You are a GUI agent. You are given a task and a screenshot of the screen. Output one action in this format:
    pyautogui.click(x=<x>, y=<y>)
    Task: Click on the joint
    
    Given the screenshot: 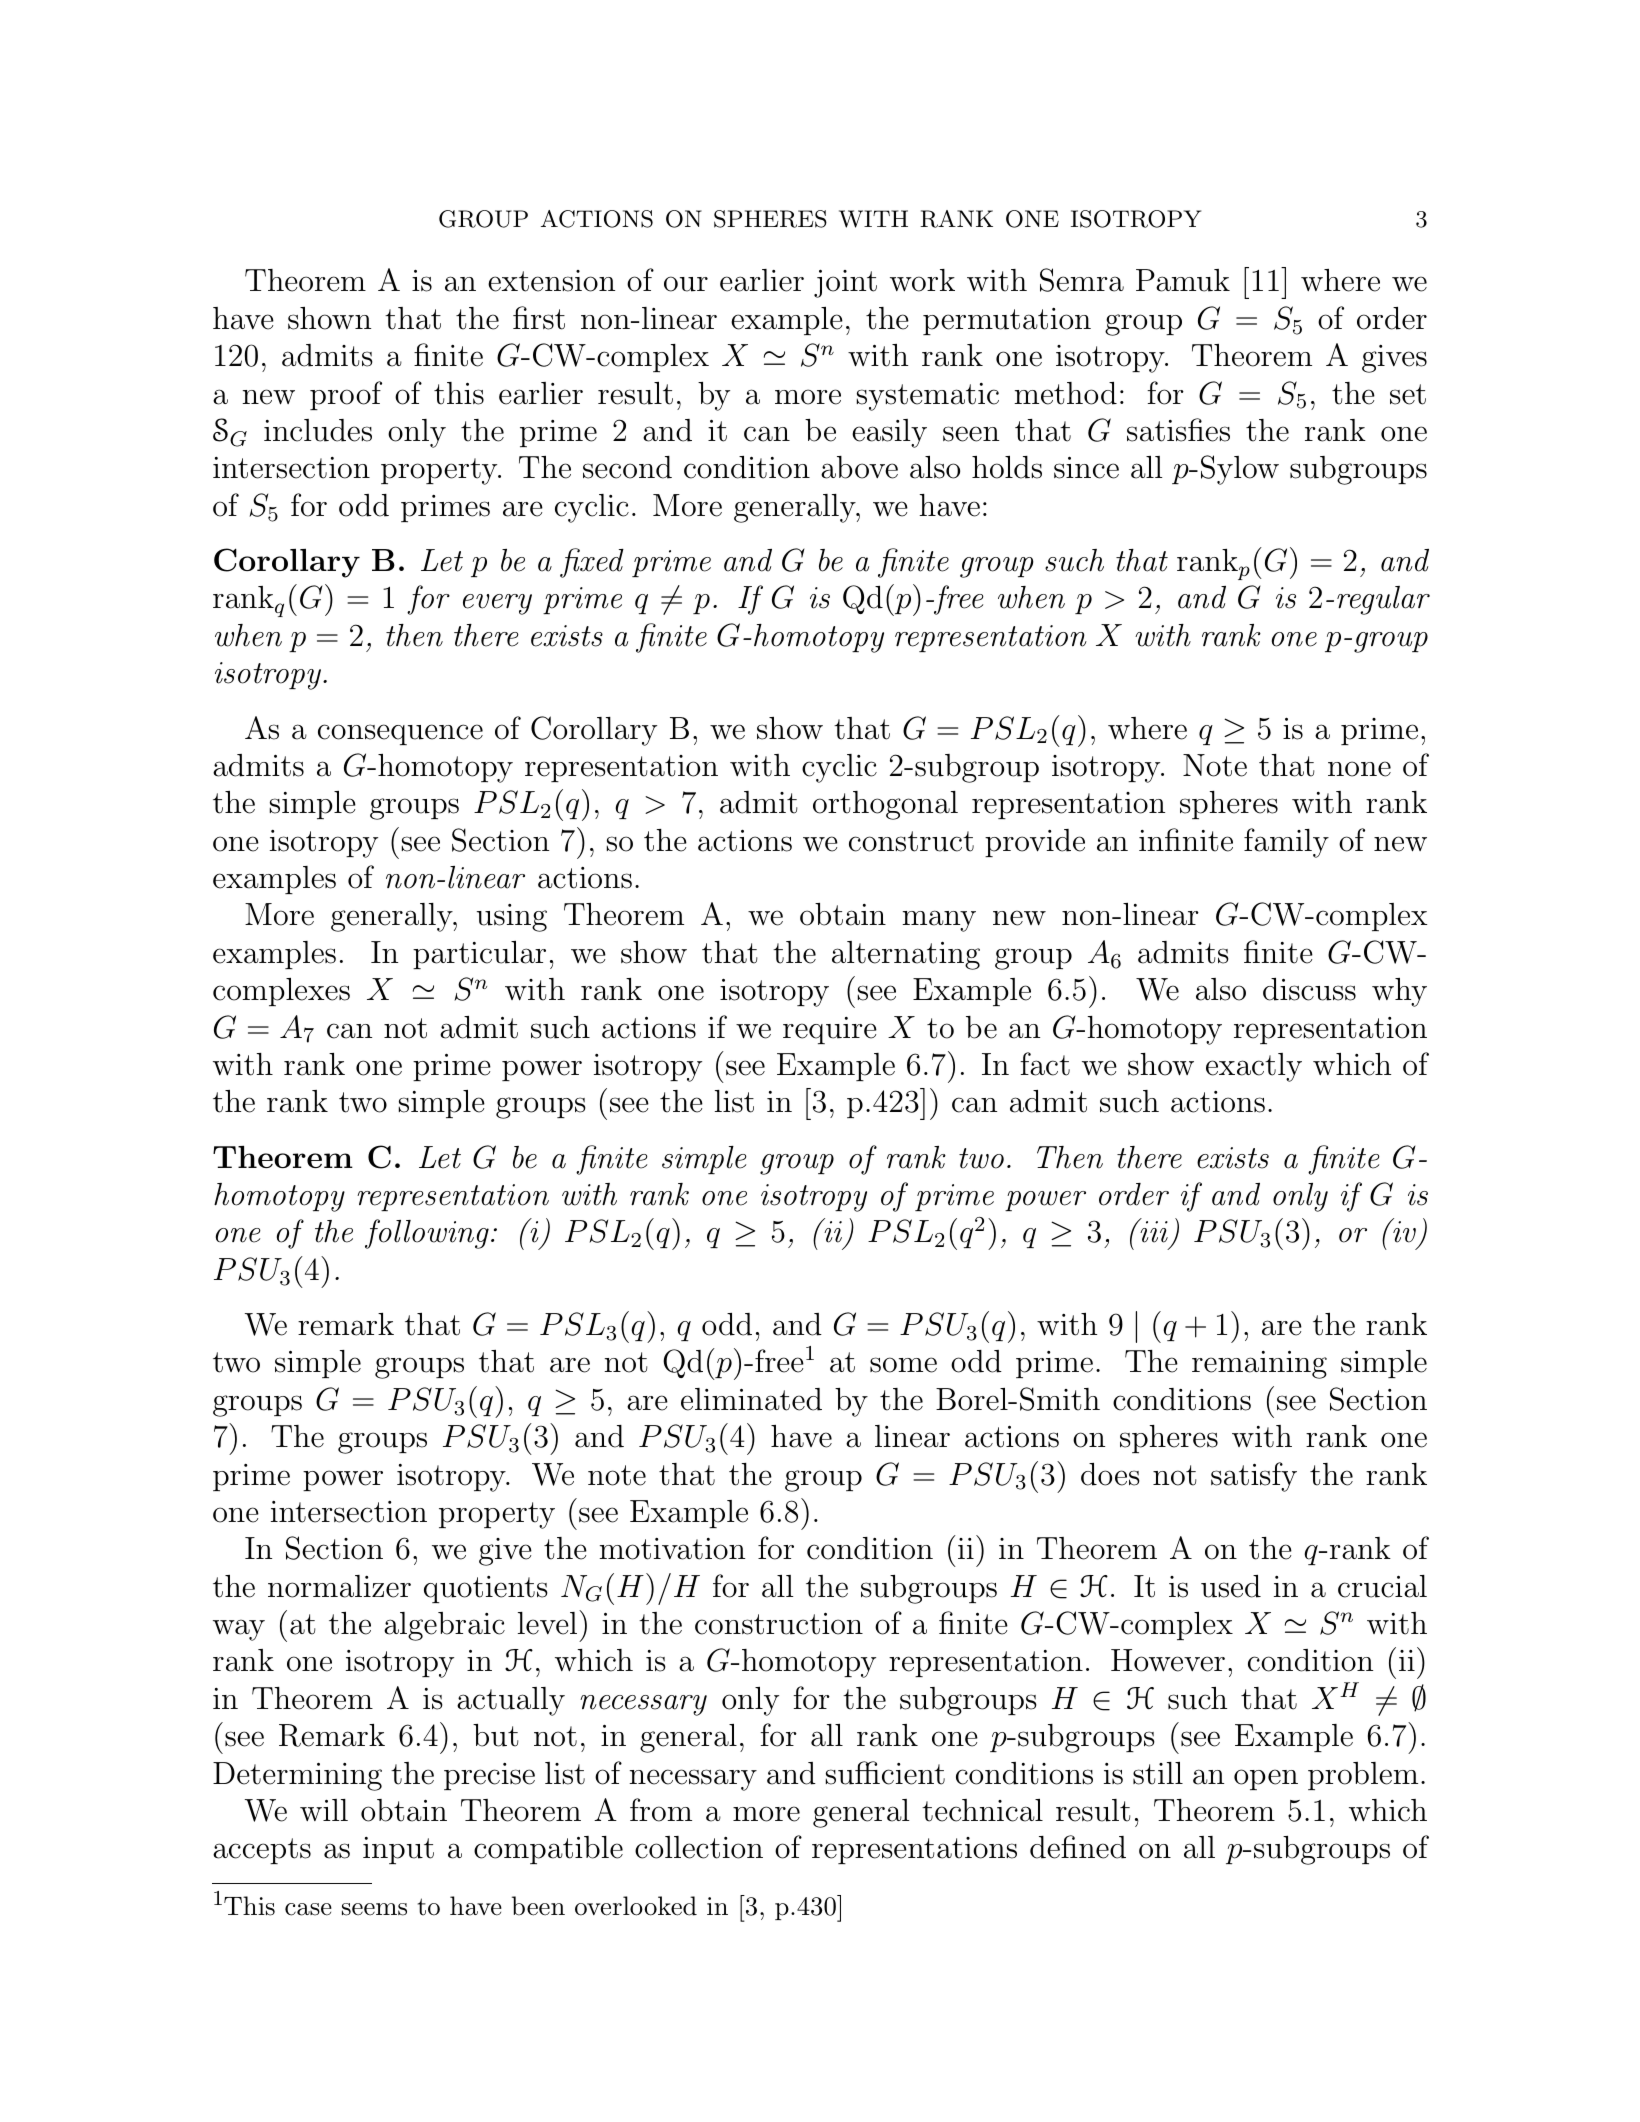 What is the action you would take?
    pyautogui.click(x=845, y=283)
